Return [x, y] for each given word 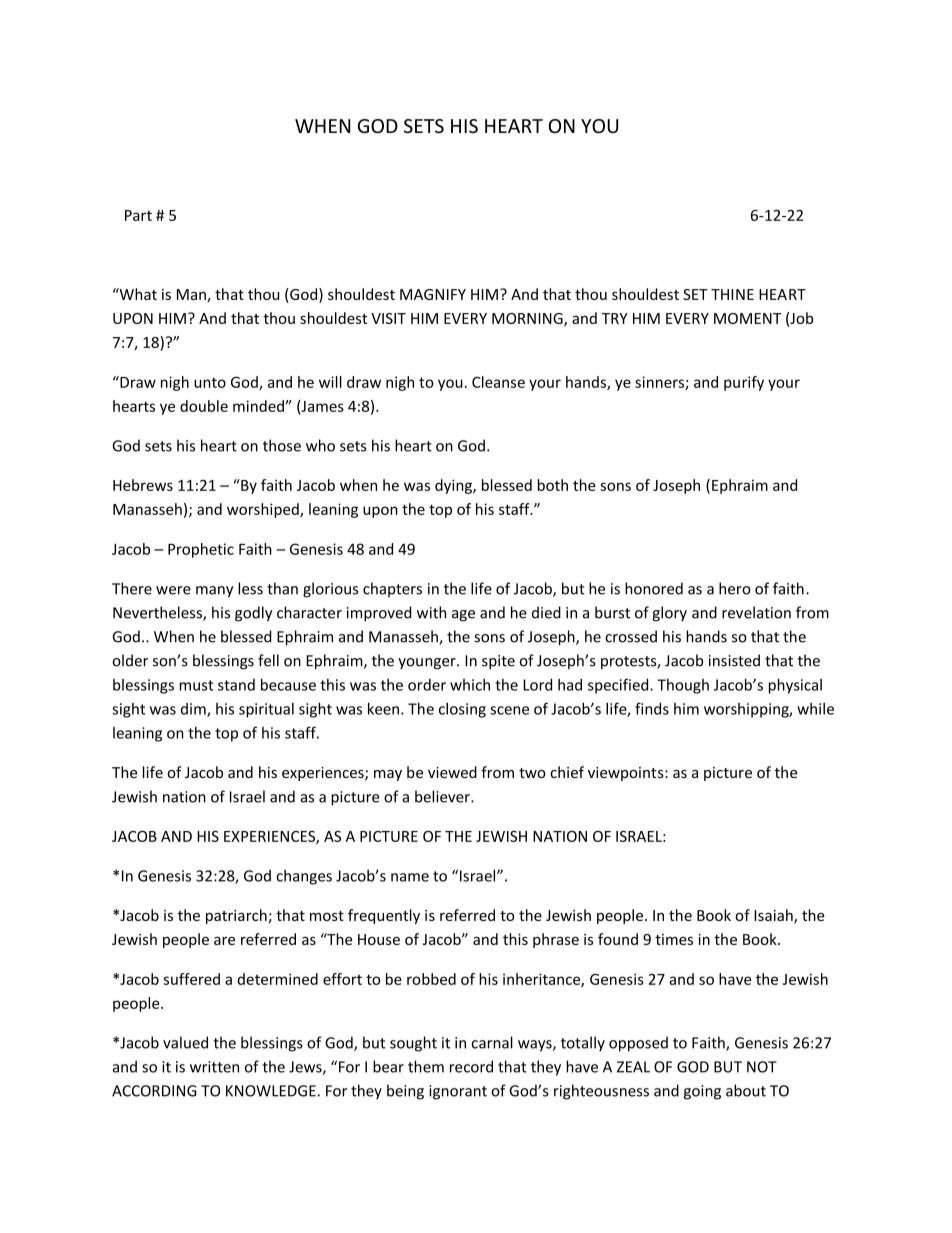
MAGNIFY [433, 294]
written [214, 1067]
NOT [762, 1067]
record [471, 1066]
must [196, 685]
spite [498, 662]
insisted [734, 660]
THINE [732, 294]
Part [138, 215]
